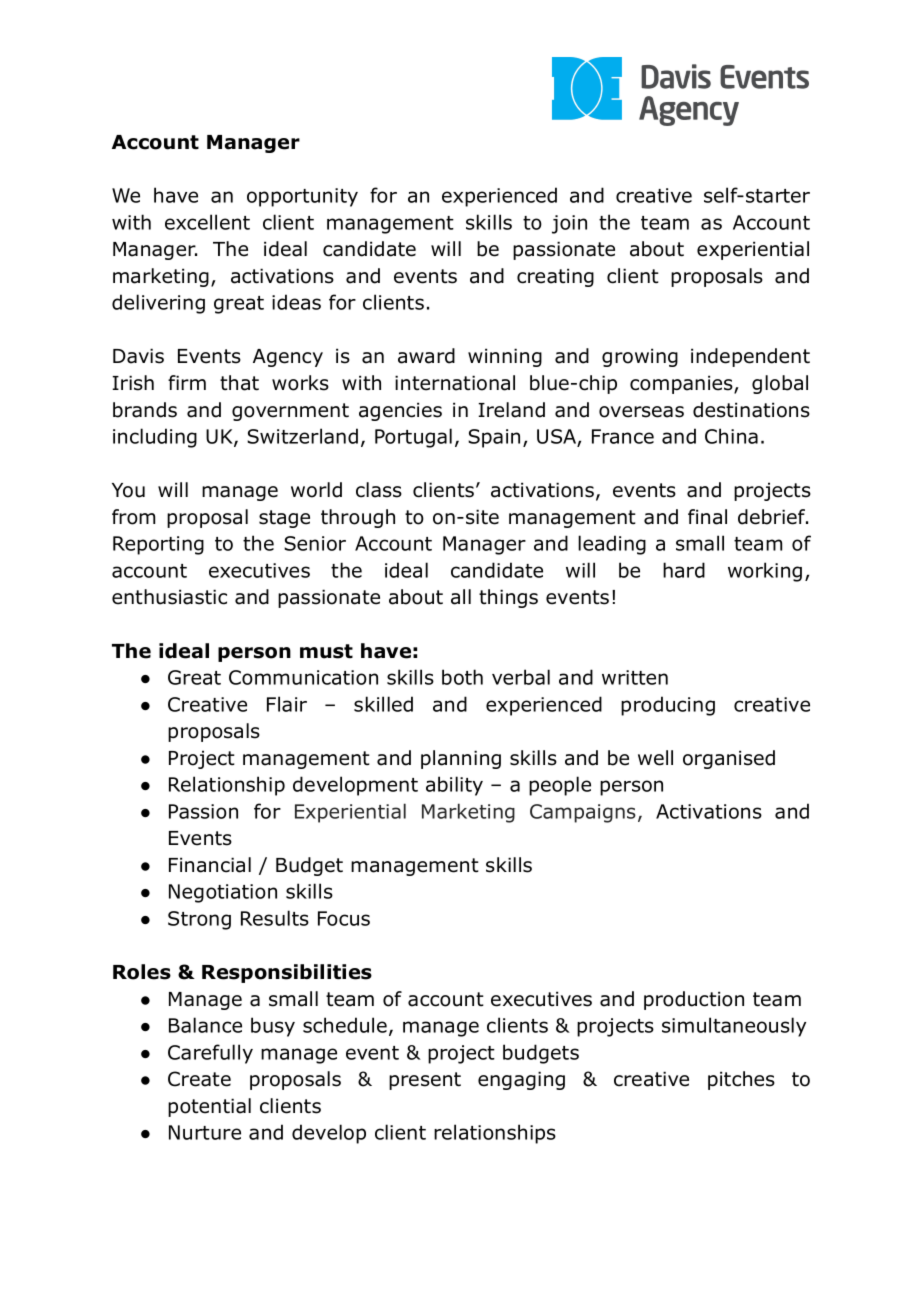 Image resolution: width=924 pixels, height=1307 pixels. Describe the element at coordinates (209, 1107) in the image. I see `potential` at that location.
